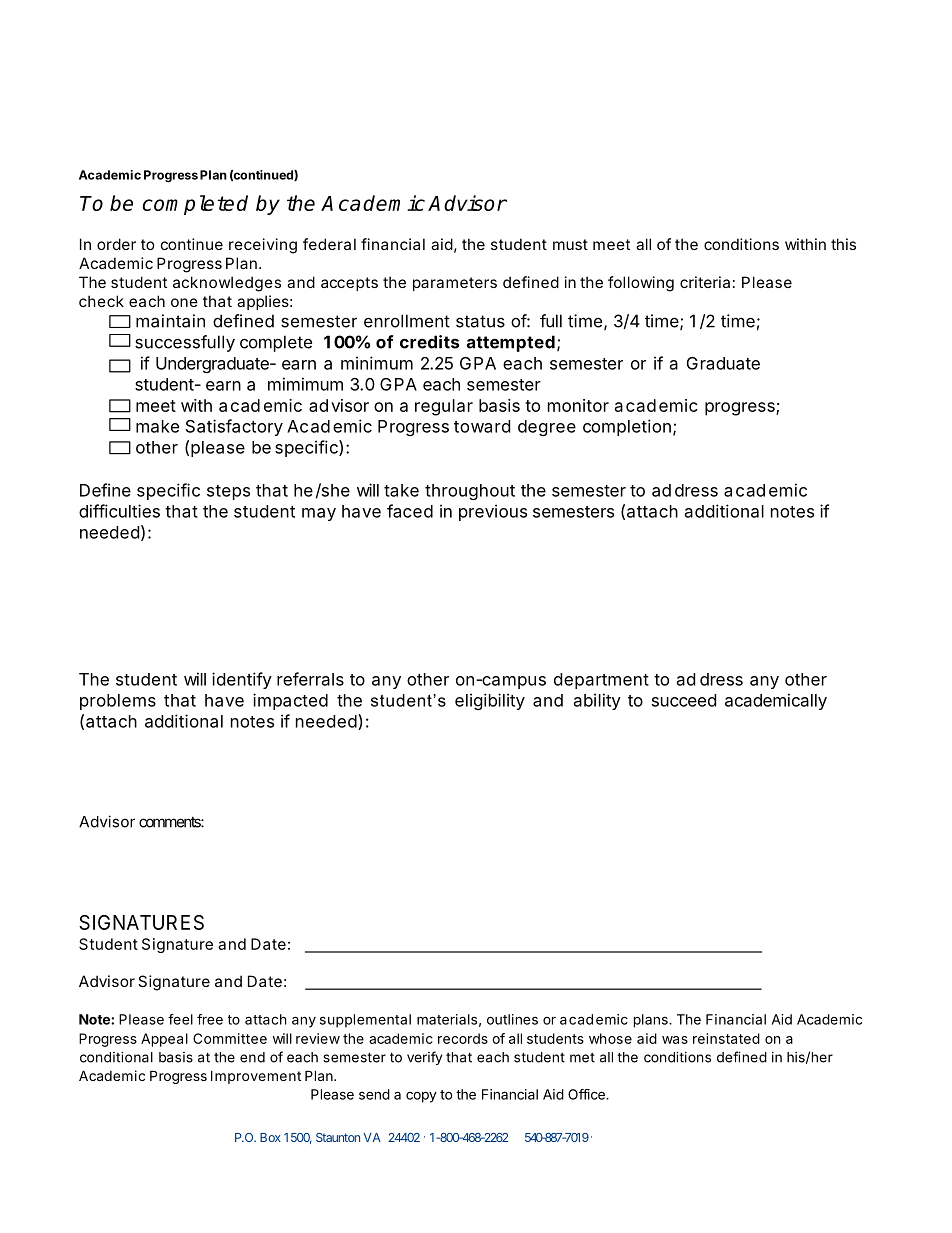  What do you see at coordinates (512, 1019) in the screenshot?
I see `outlines` at bounding box center [512, 1019].
